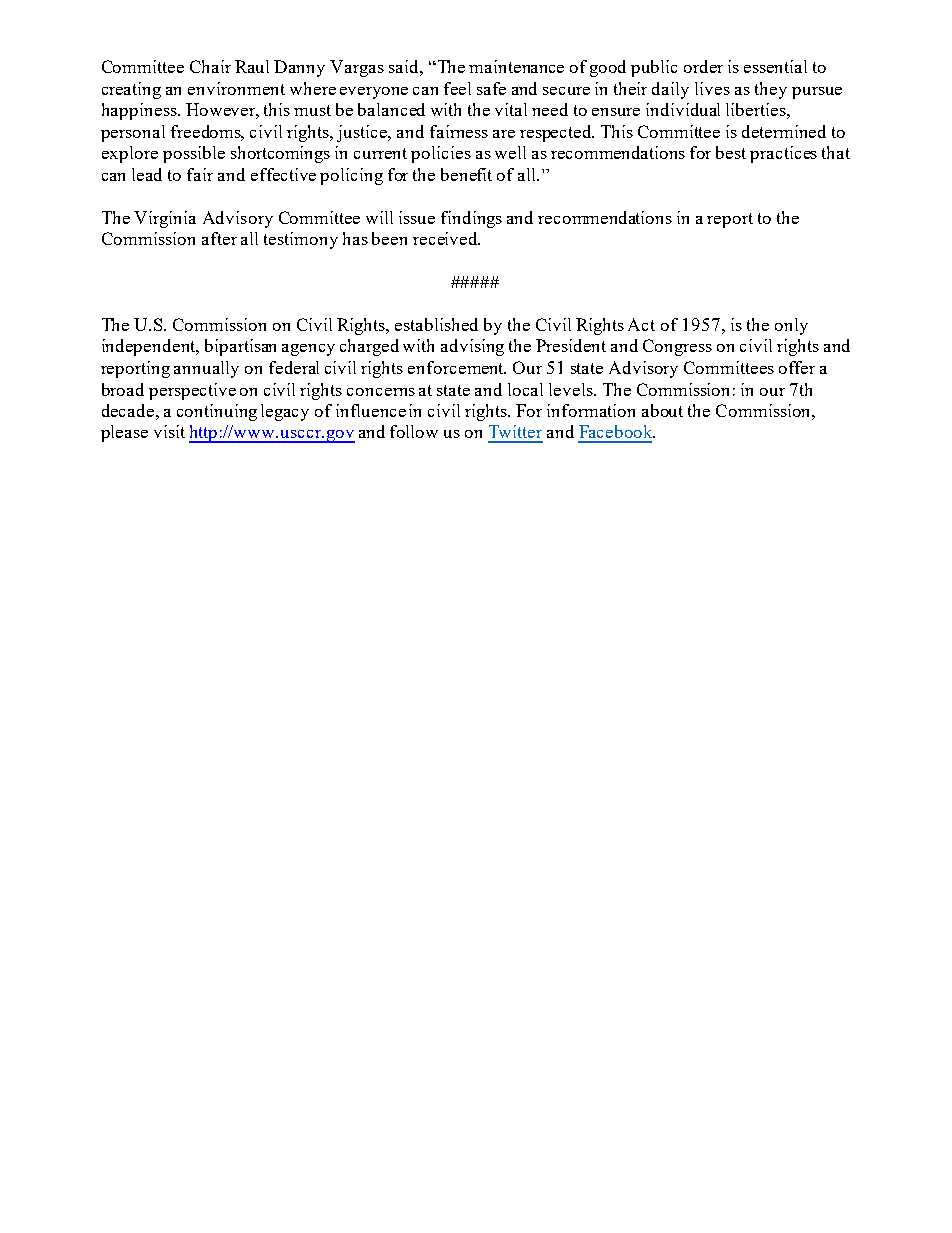 The width and height of the document is (952, 1233). What do you see at coordinates (491, 88) in the document?
I see `safe` at bounding box center [491, 88].
